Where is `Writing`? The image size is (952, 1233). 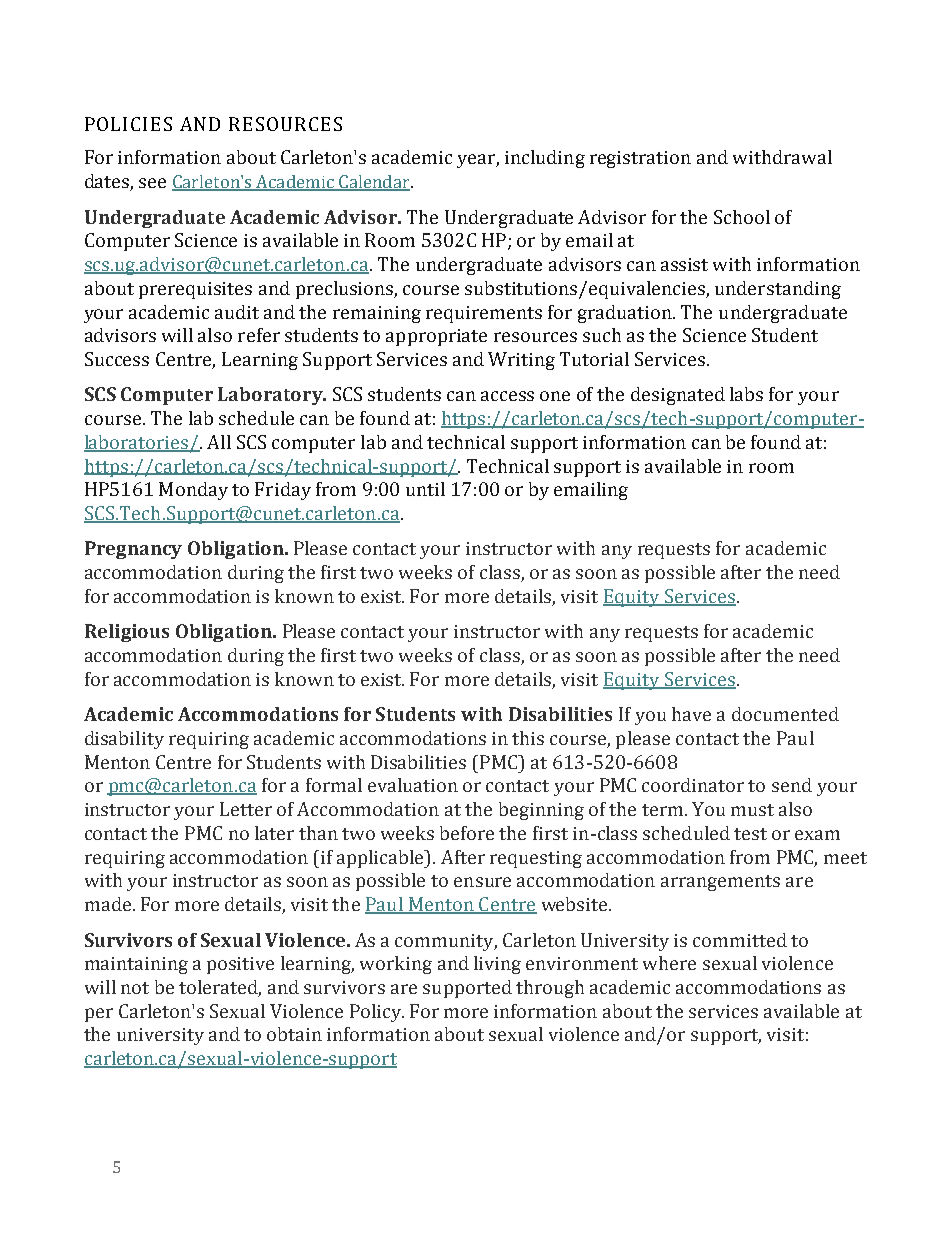
Writing is located at coordinates (521, 361).
